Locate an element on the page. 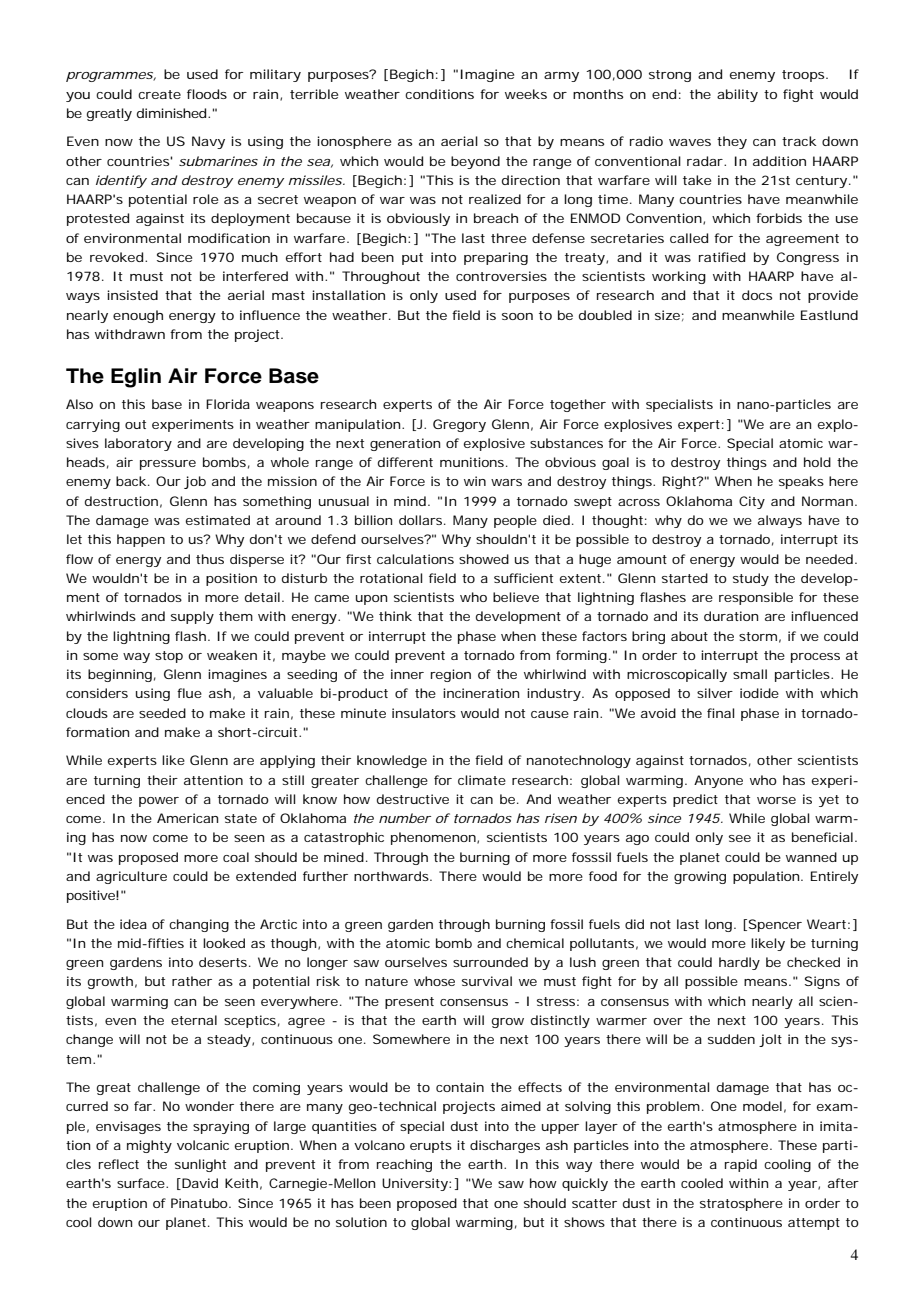 The height and width of the document is (1308, 924). City is located at coordinates (752, 502).
